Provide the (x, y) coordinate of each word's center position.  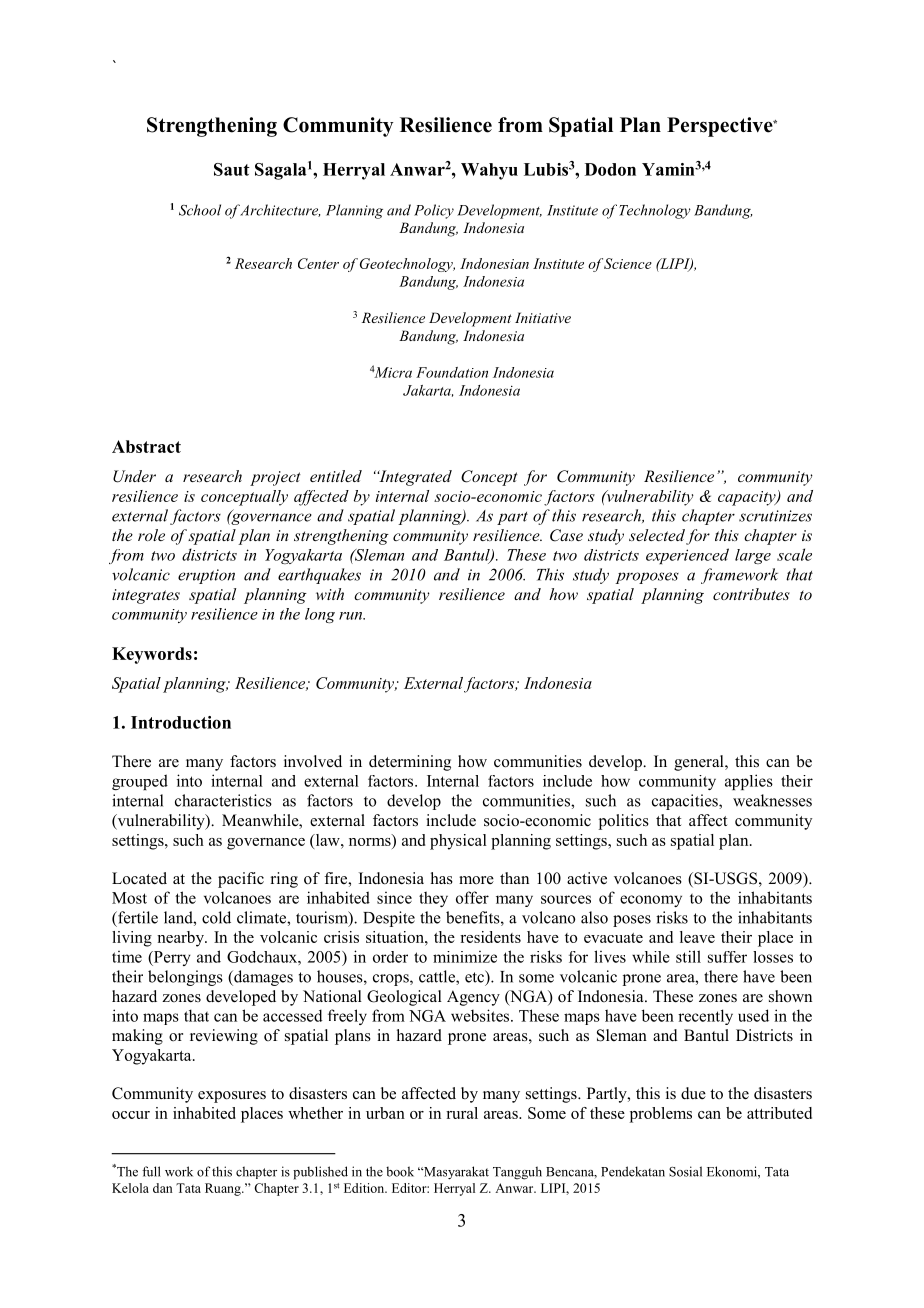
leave (697, 937)
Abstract (146, 446)
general (700, 763)
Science (628, 263)
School (200, 210)
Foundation (452, 372)
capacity (748, 498)
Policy (434, 211)
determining (410, 763)
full (151, 1171)
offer (472, 897)
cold (216, 917)
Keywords (152, 655)
